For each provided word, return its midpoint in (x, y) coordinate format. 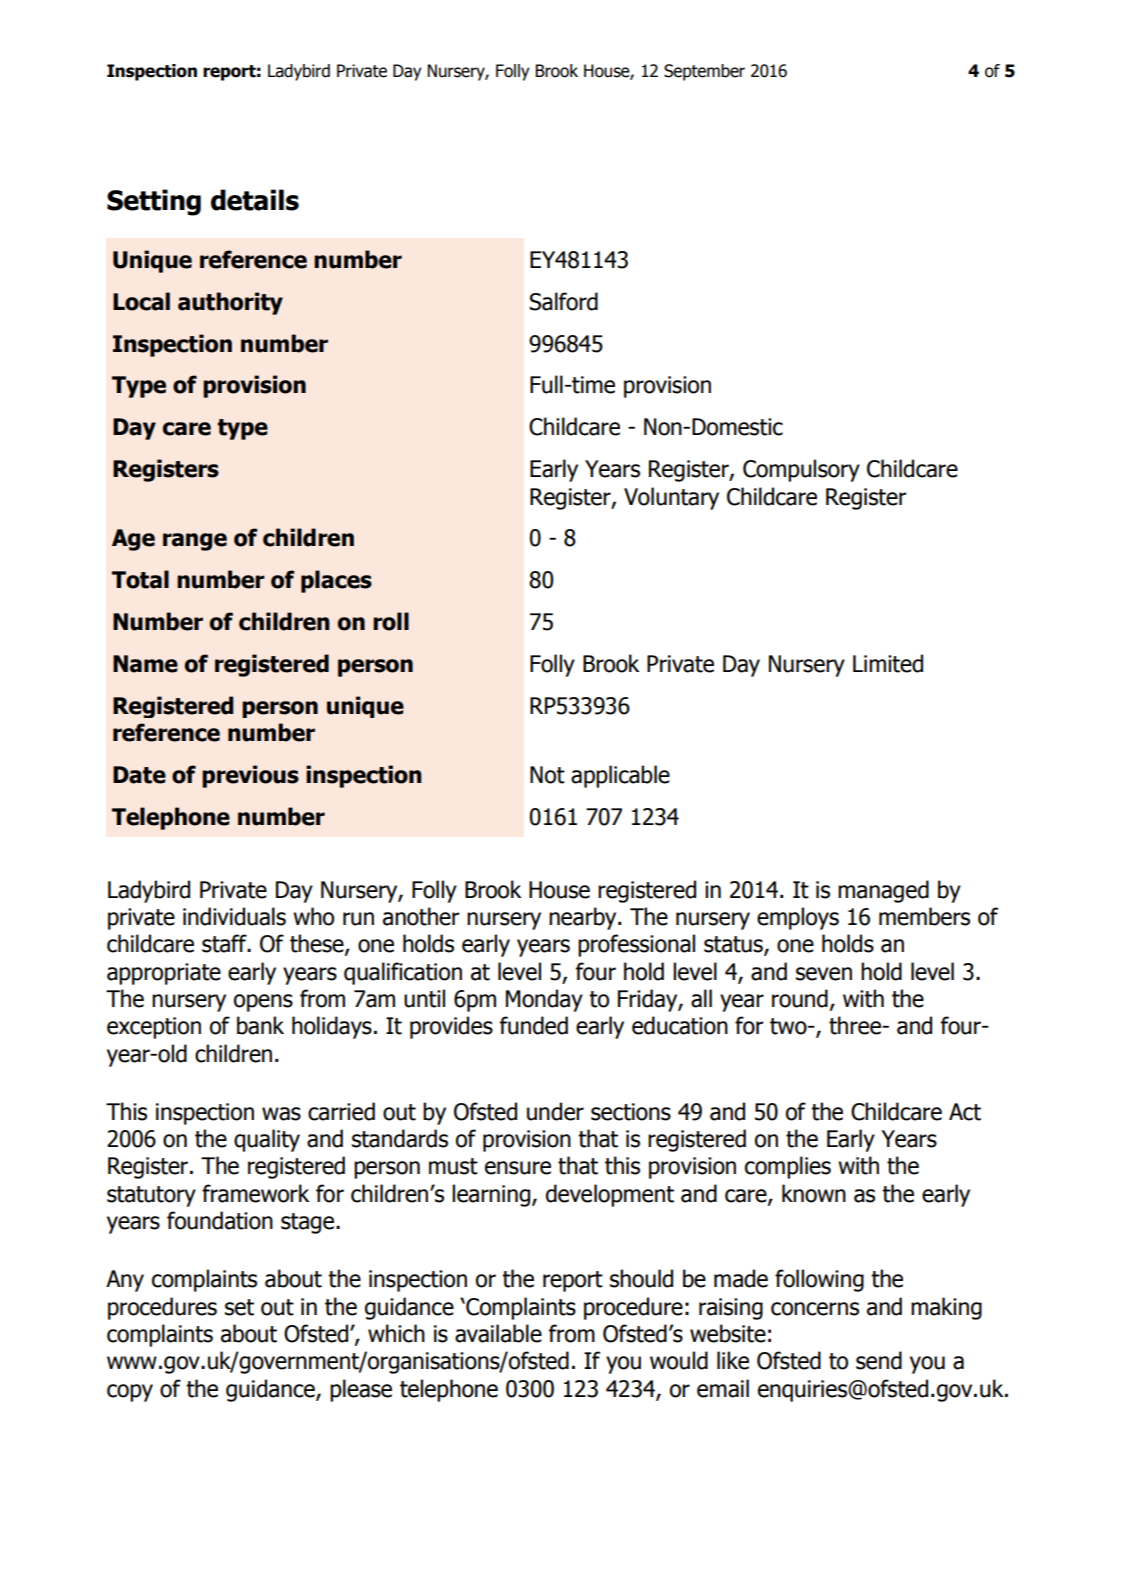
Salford (563, 301)
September (704, 72)
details (255, 200)
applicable (620, 776)
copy (130, 1393)
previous (250, 776)
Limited (888, 663)
